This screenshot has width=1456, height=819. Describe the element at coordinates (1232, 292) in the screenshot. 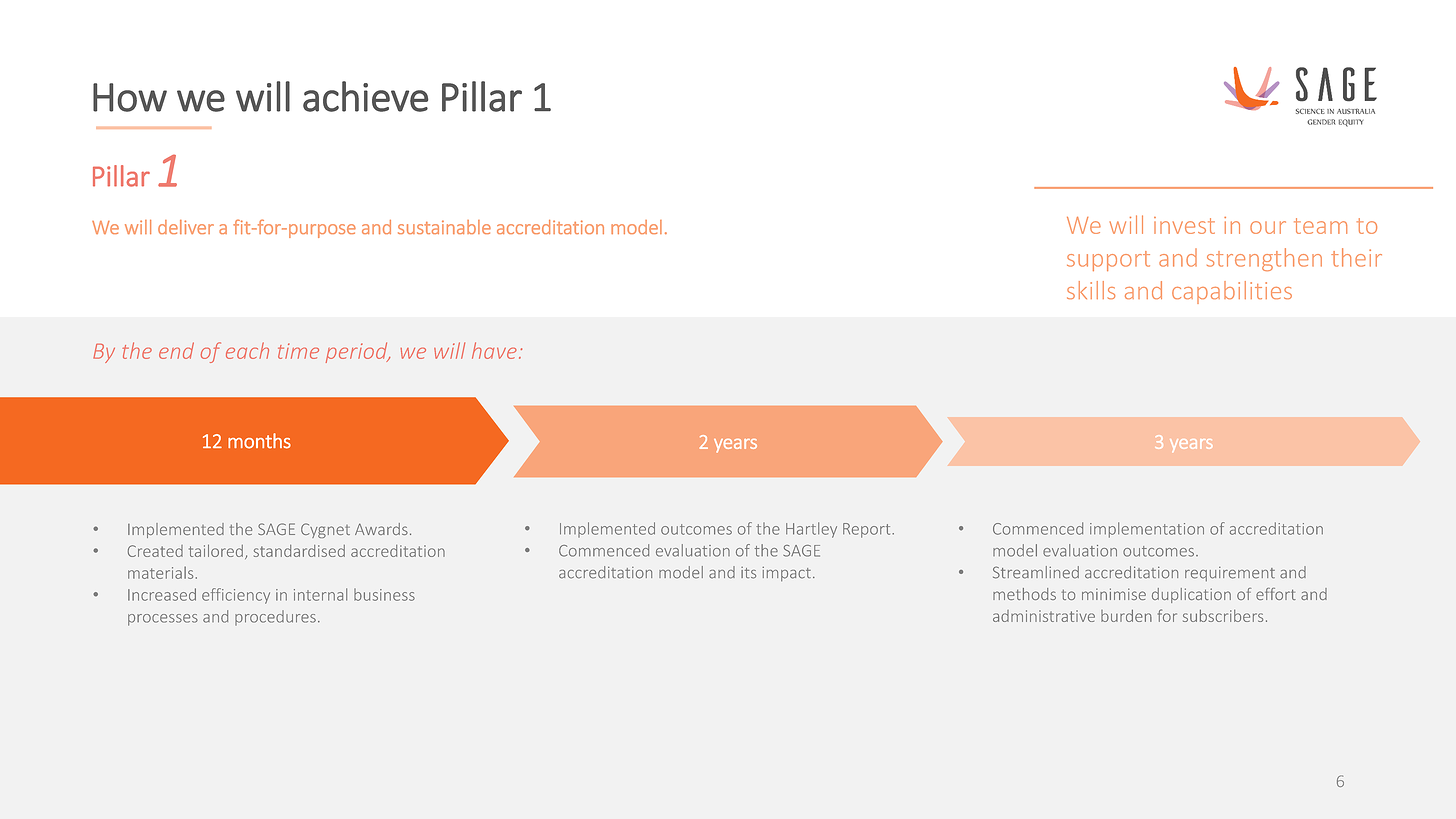

I see `capabilities` at that location.
